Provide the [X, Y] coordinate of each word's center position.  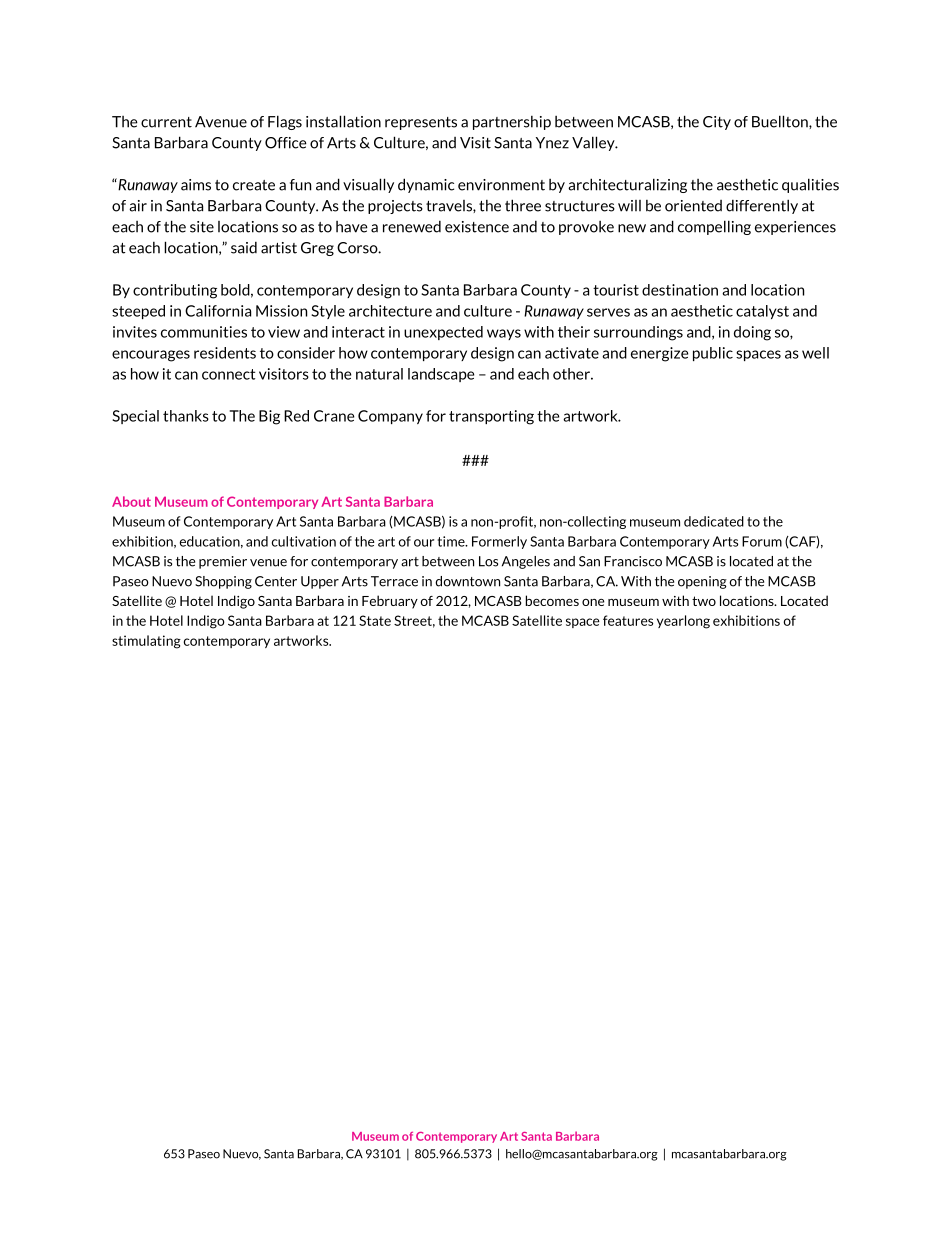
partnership [512, 123]
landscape [441, 375]
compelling [714, 227]
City [717, 123]
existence [477, 227]
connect [228, 374]
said [244, 247]
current [166, 122]
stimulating [146, 642]
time [452, 541]
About [131, 501]
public [713, 354]
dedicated [714, 521]
